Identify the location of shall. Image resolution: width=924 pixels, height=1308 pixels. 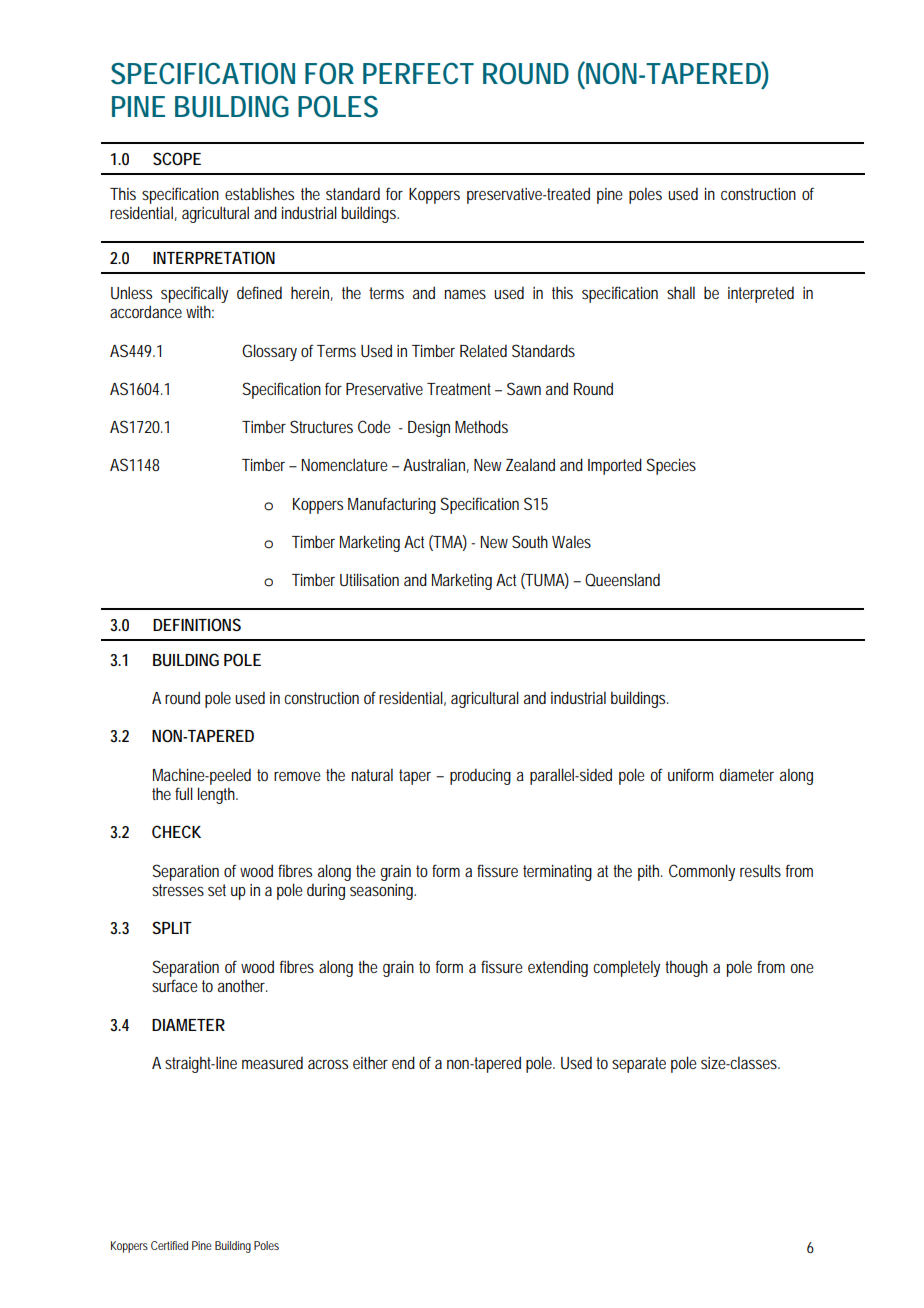
(681, 292).
